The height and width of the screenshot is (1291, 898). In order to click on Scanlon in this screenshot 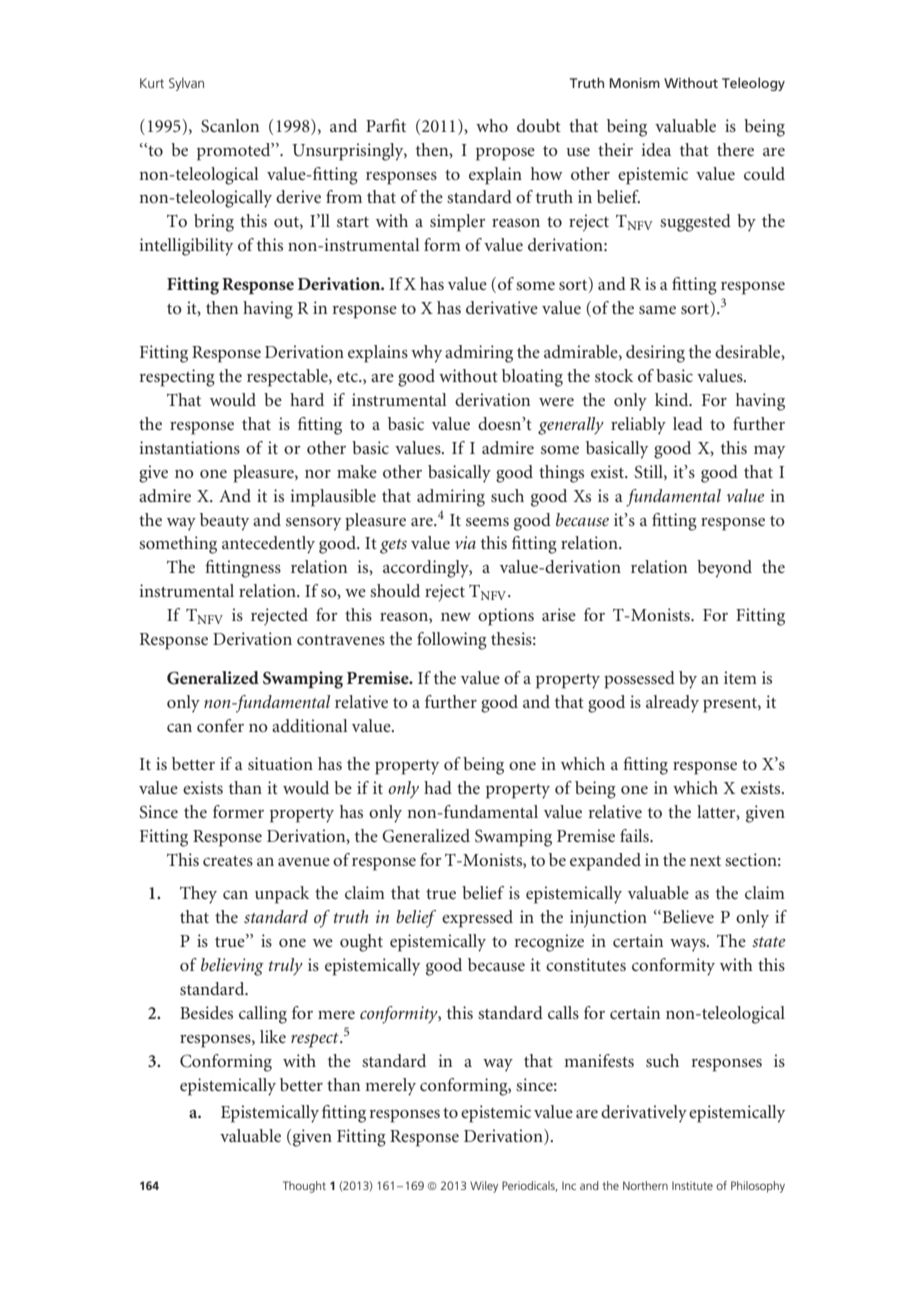, I will do `click(230, 126)`.
